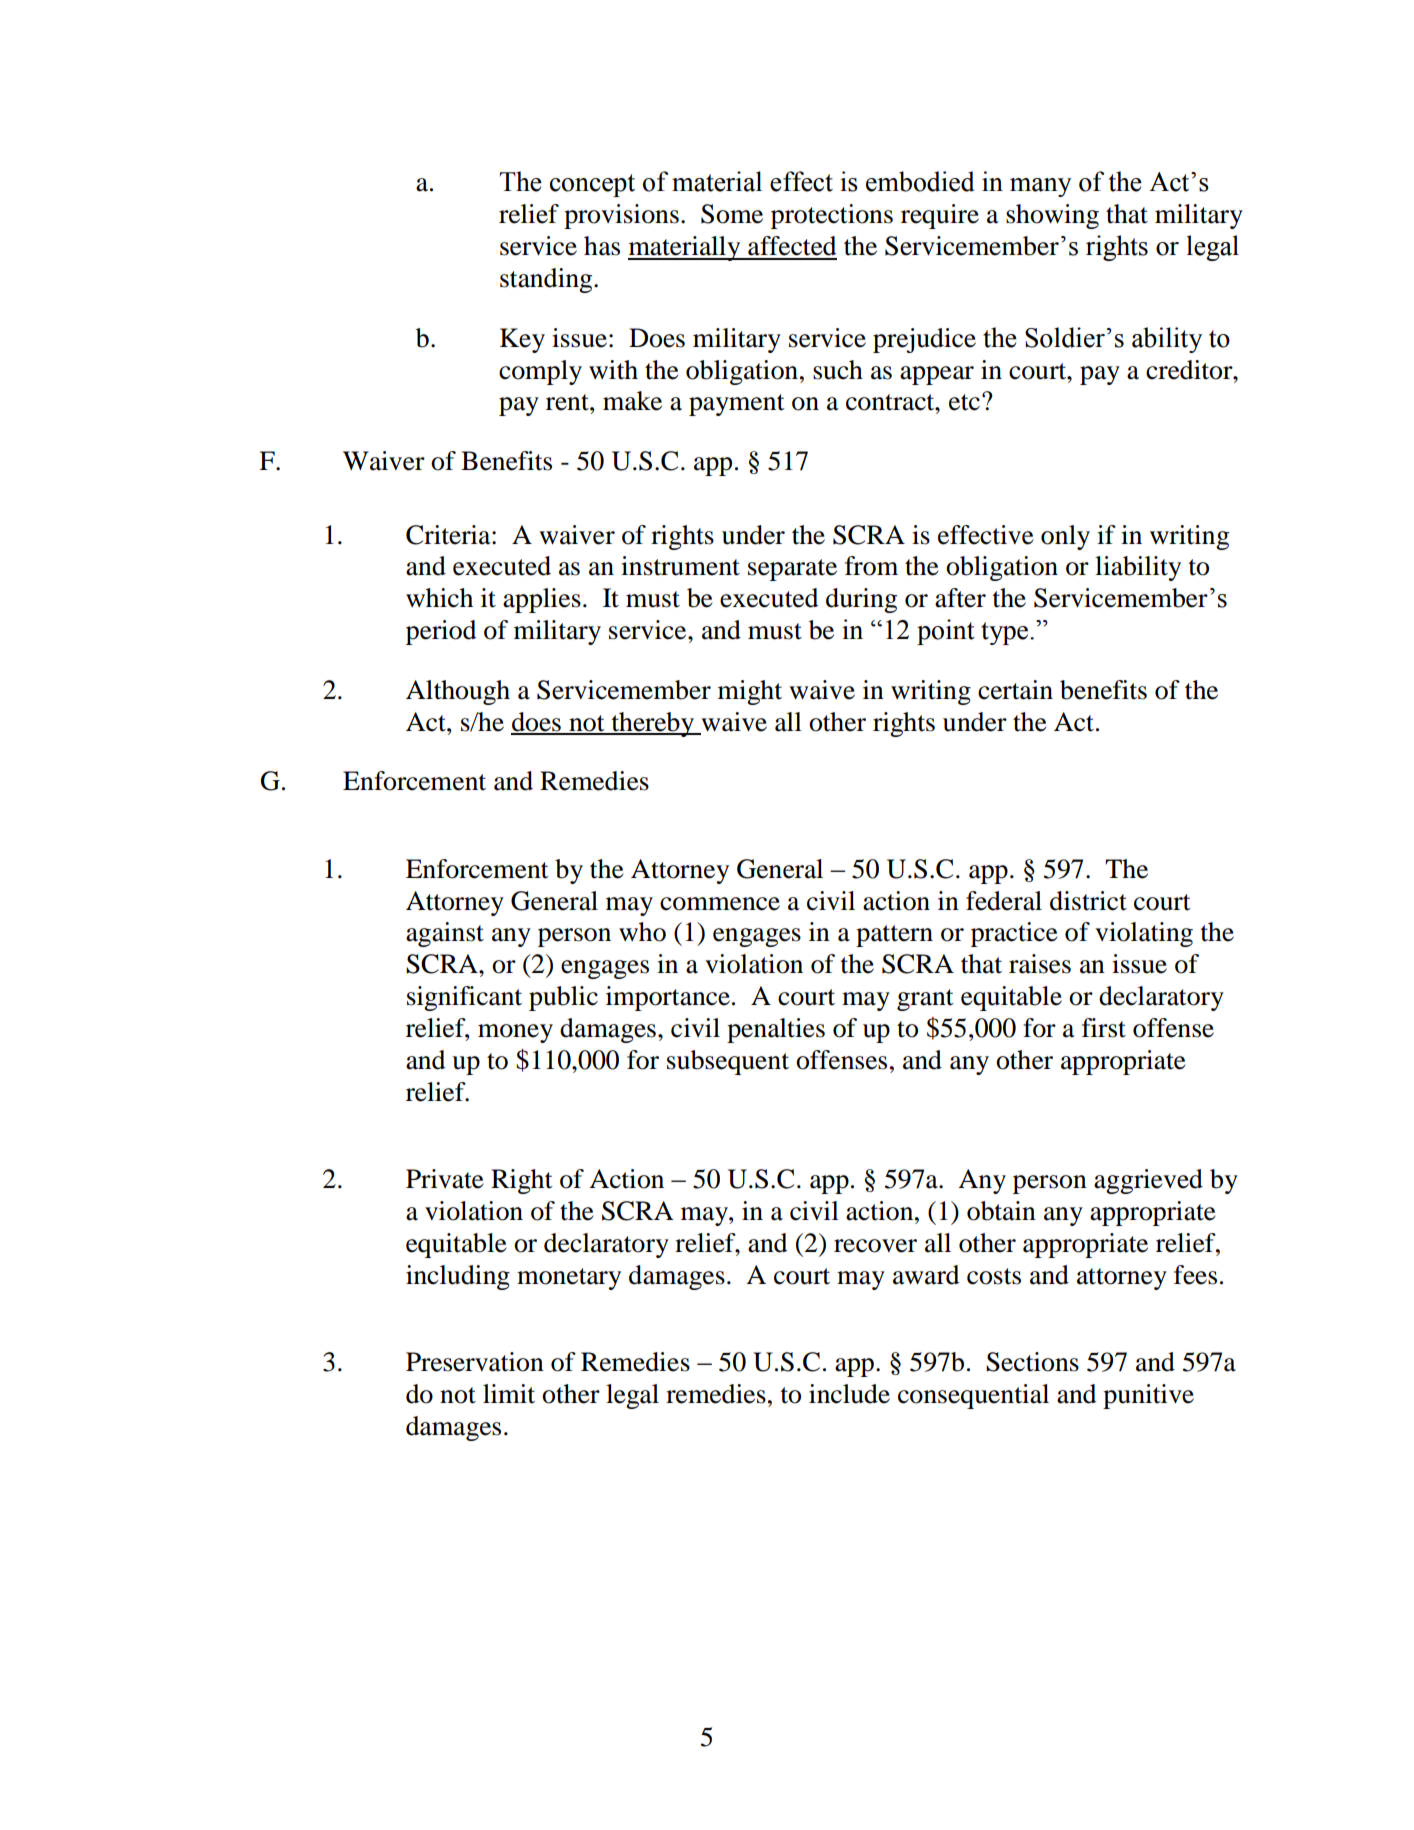  Describe the element at coordinates (776, 1030) in the document. I see `penalties` at that location.
